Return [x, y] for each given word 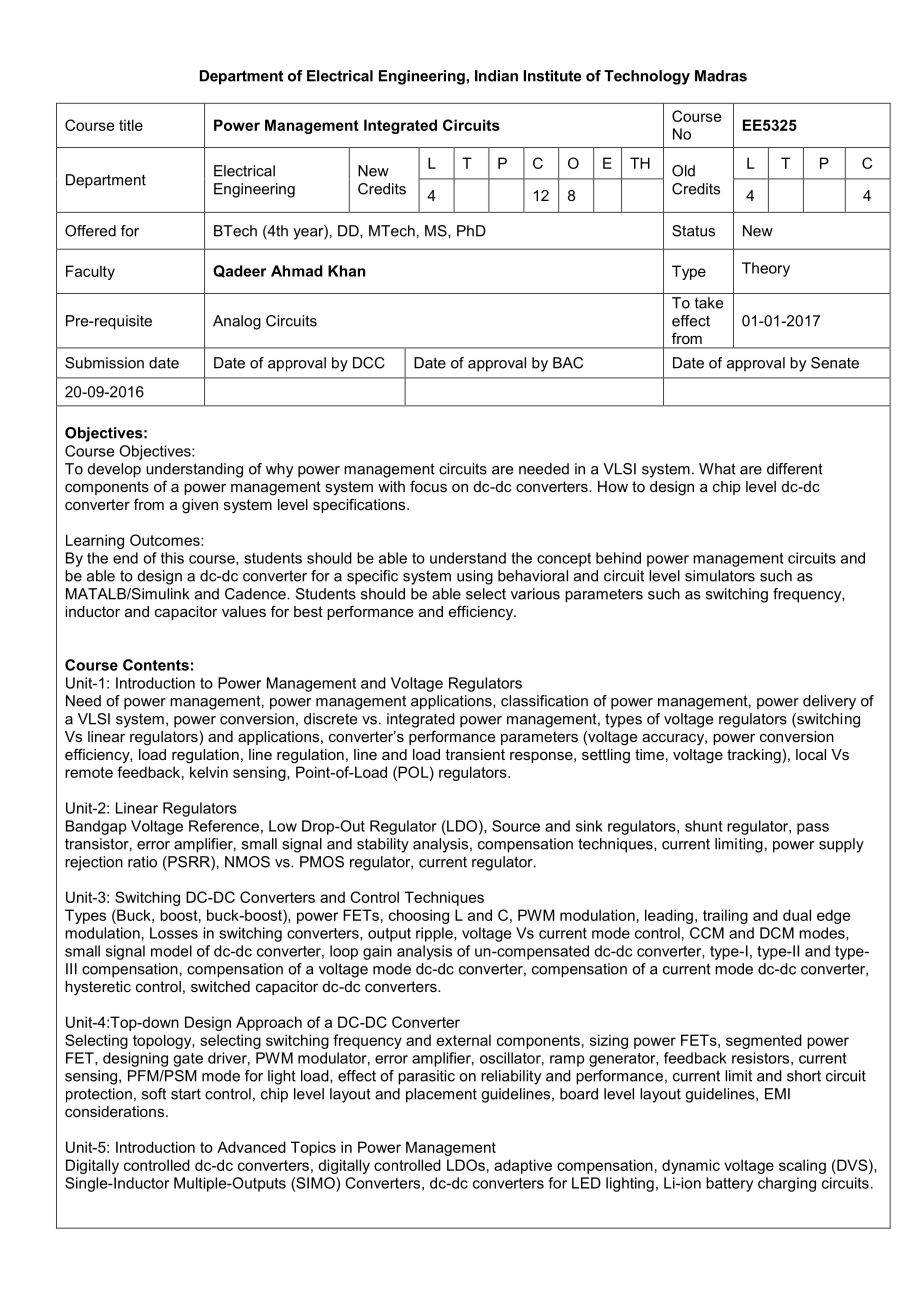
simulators [720, 576]
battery [729, 1184]
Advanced [251, 1147]
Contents [156, 665]
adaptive [523, 1166]
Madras [721, 76]
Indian [496, 76]
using [475, 577]
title [131, 125]
